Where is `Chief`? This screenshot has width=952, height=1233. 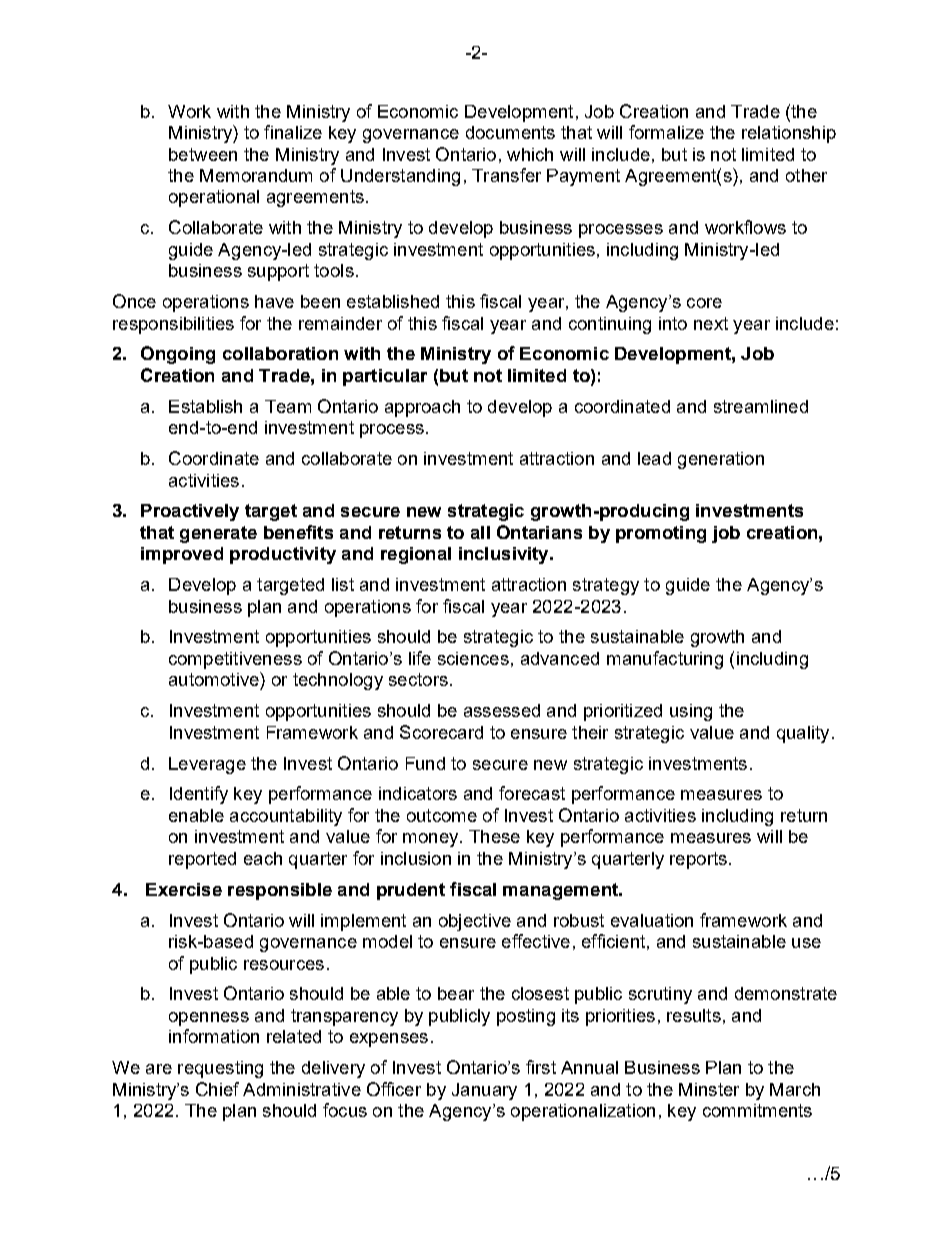 Chief is located at coordinates (217, 1089).
